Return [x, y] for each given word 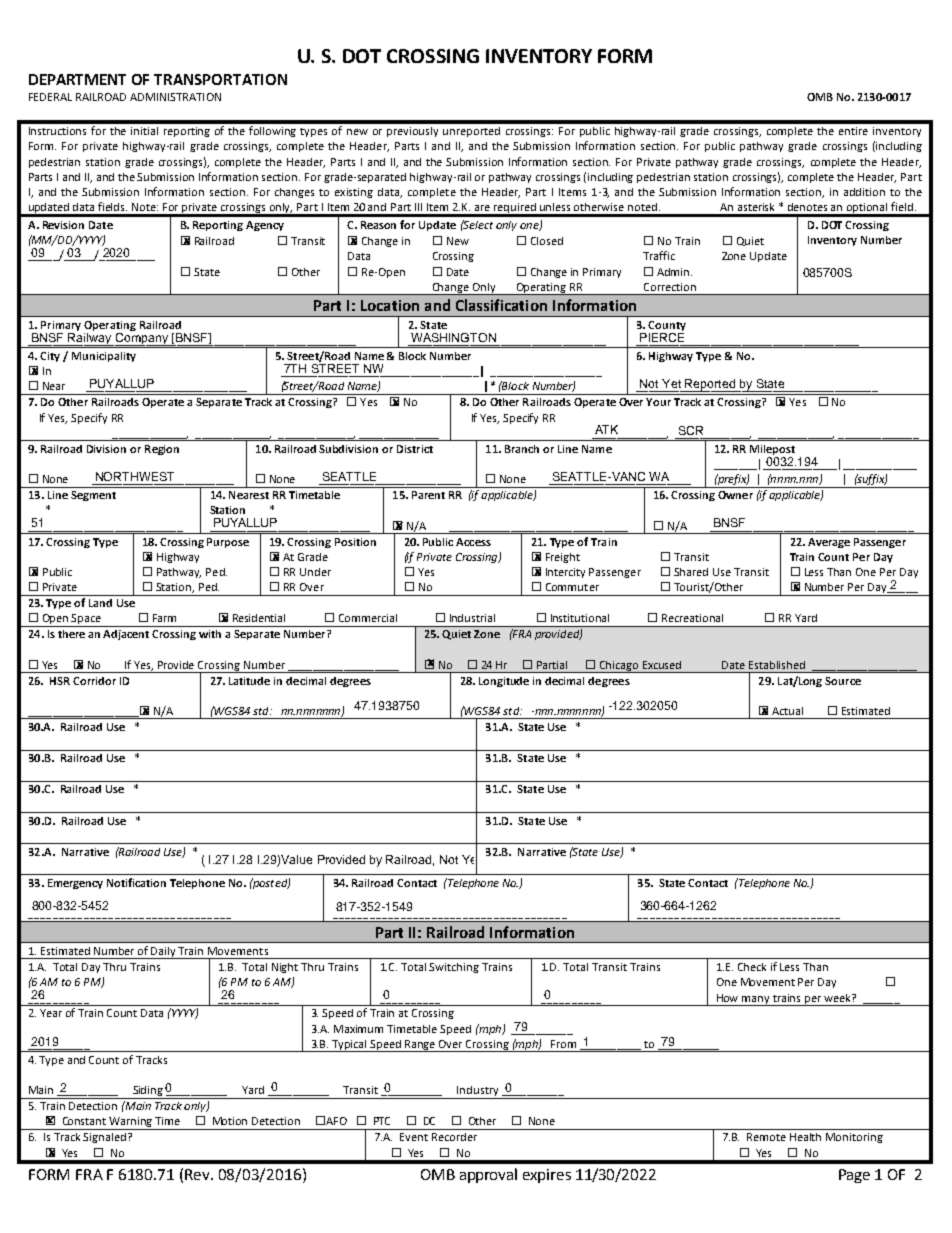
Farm [164, 618]
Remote [766, 1137]
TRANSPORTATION [220, 79]
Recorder [454, 1137]
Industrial [472, 618]
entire [853, 131]
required [515, 209]
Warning [131, 1123]
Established [777, 665]
